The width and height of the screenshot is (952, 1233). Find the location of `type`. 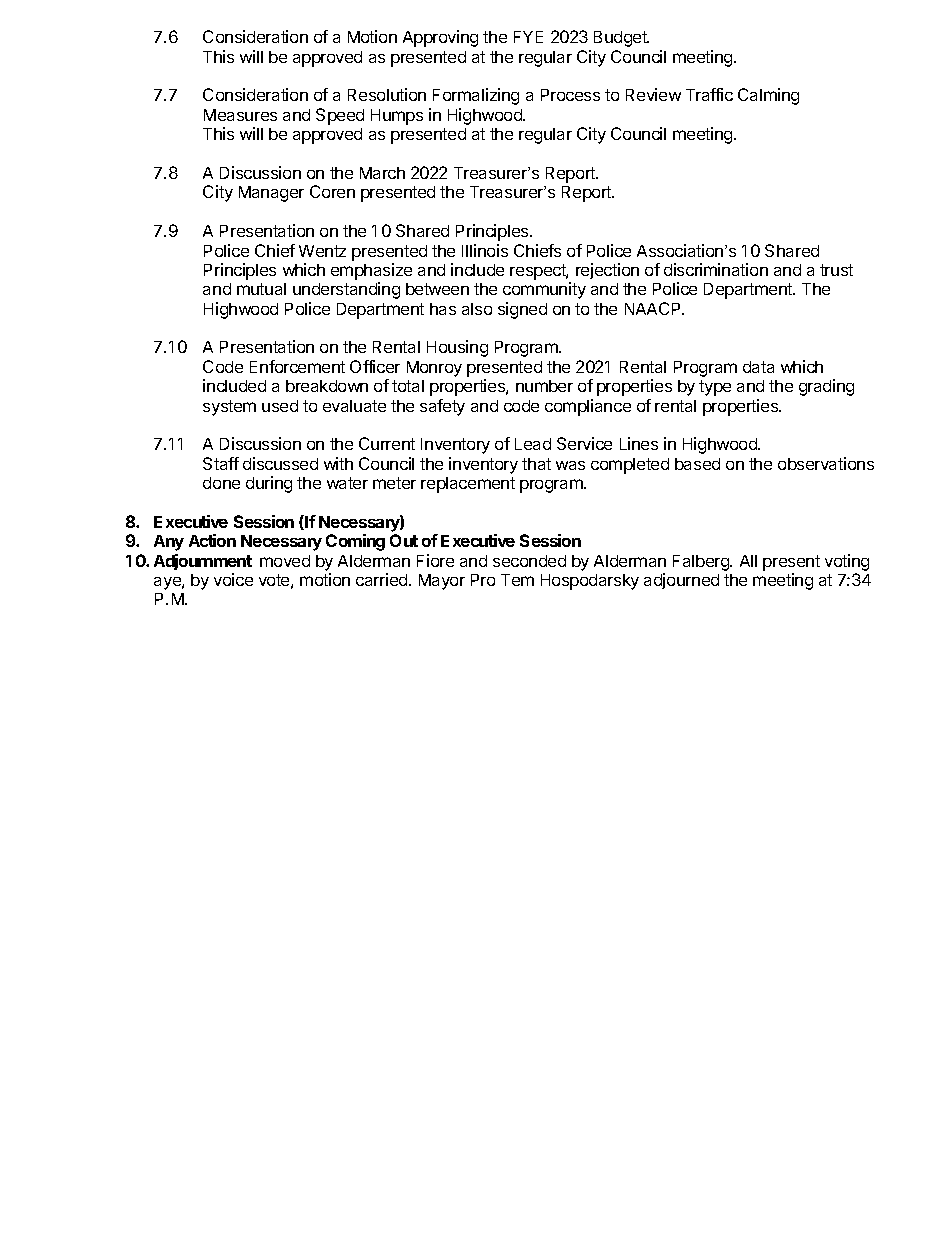

type is located at coordinates (715, 388).
